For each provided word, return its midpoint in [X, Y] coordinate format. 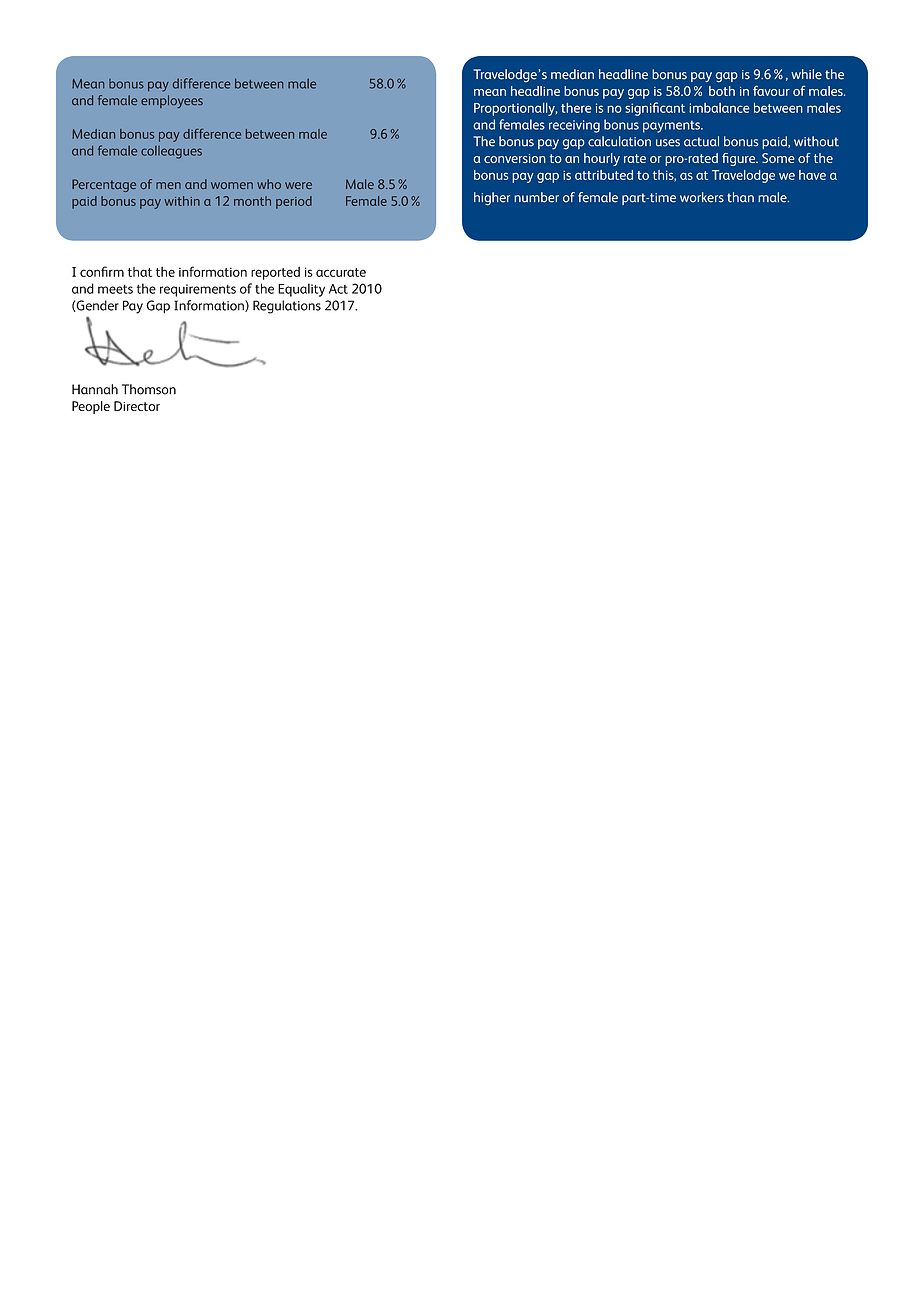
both [722, 91]
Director [137, 406]
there [576, 108]
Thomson [149, 389]
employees [172, 101]
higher [492, 199]
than [740, 197]
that [140, 272]
